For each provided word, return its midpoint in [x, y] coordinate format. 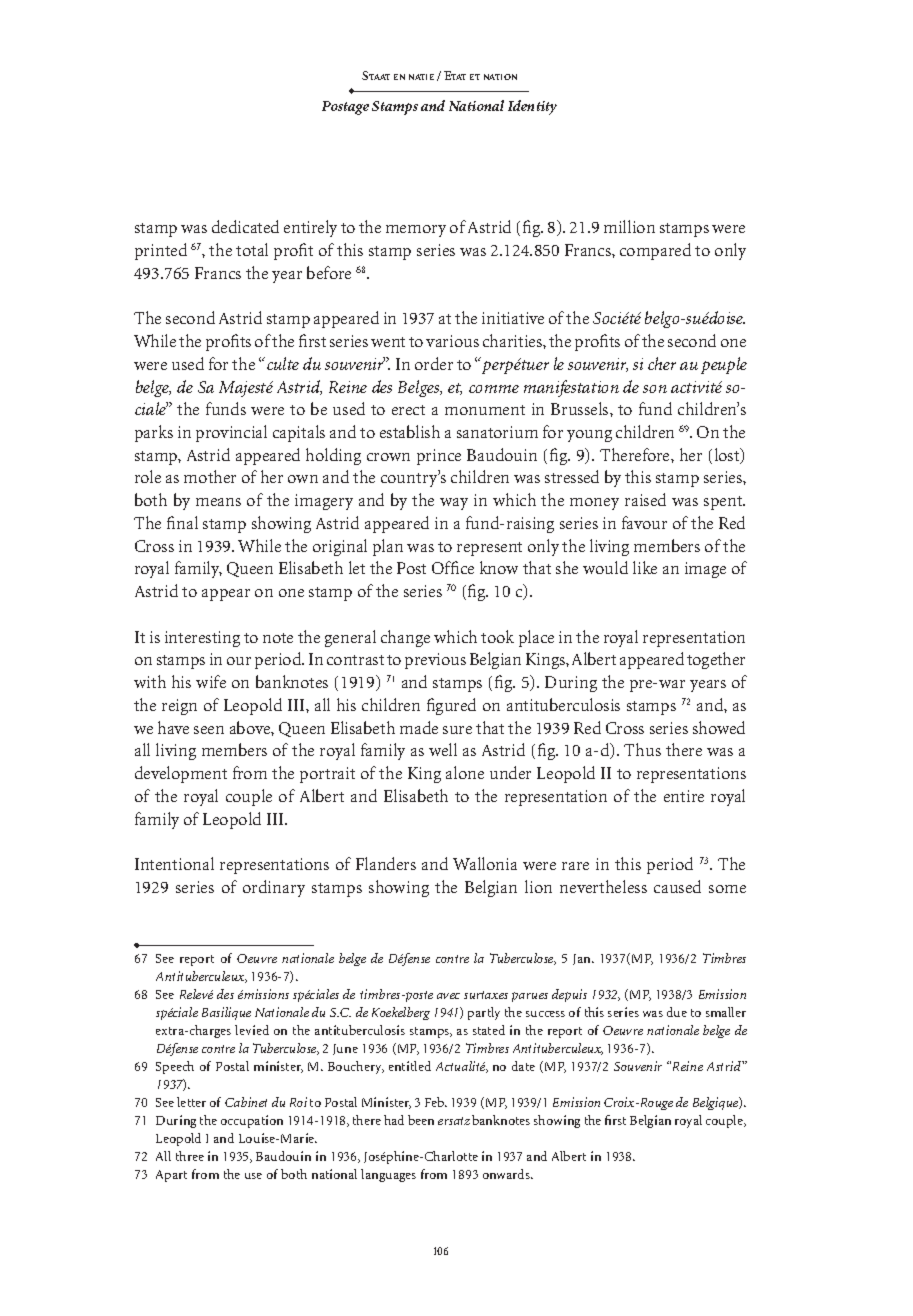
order [434, 363]
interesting [202, 639]
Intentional [174, 863]
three [190, 1156]
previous [435, 661]
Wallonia [485, 863]
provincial [231, 433]
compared [655, 251]
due [677, 1012]
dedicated [245, 226]
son [655, 389]
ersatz [454, 1121]
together [716, 660]
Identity [532, 107]
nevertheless [603, 886]
